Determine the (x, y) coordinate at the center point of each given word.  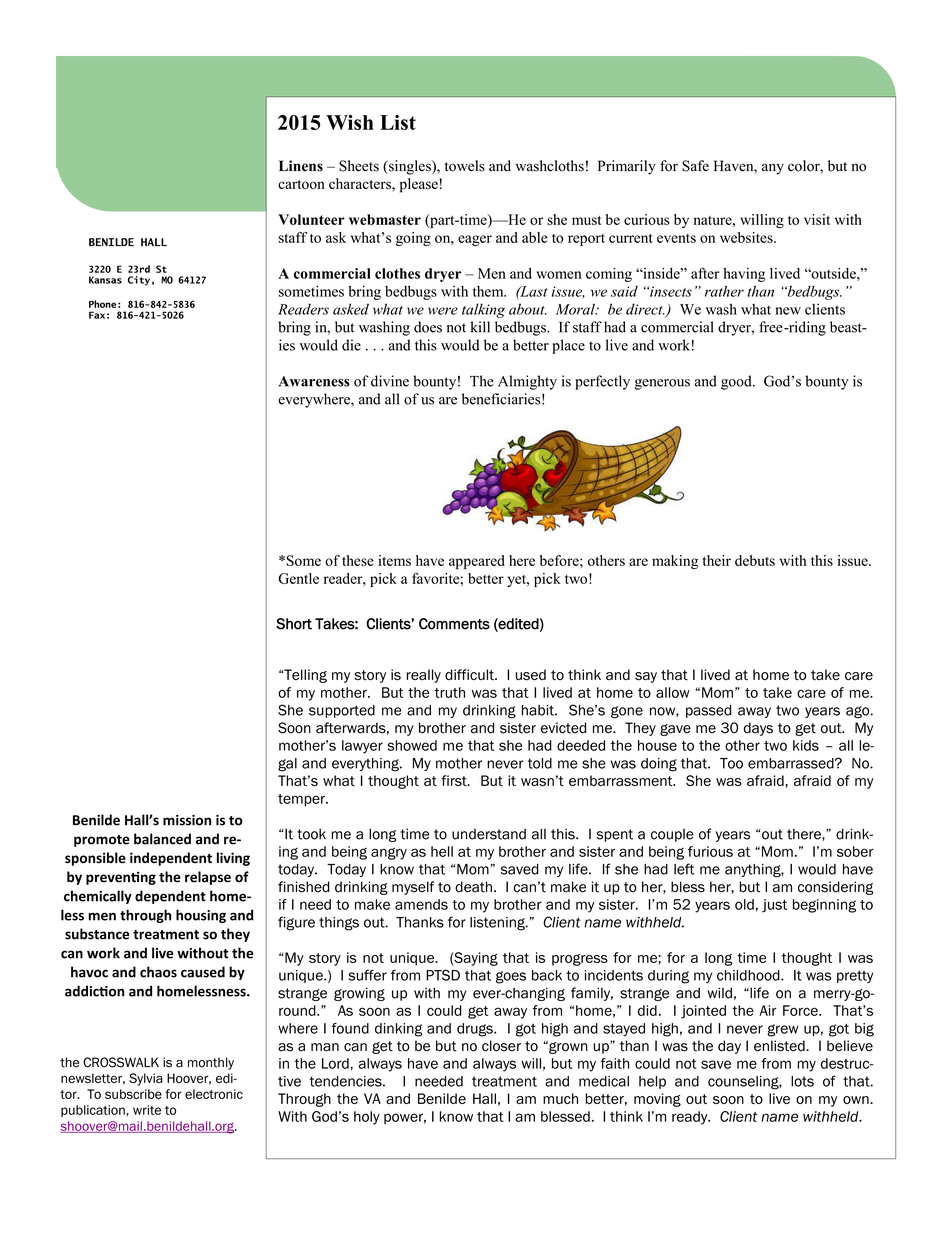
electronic (214, 1094)
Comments (454, 624)
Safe (695, 166)
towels (465, 166)
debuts (755, 560)
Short (294, 624)
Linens (301, 166)
